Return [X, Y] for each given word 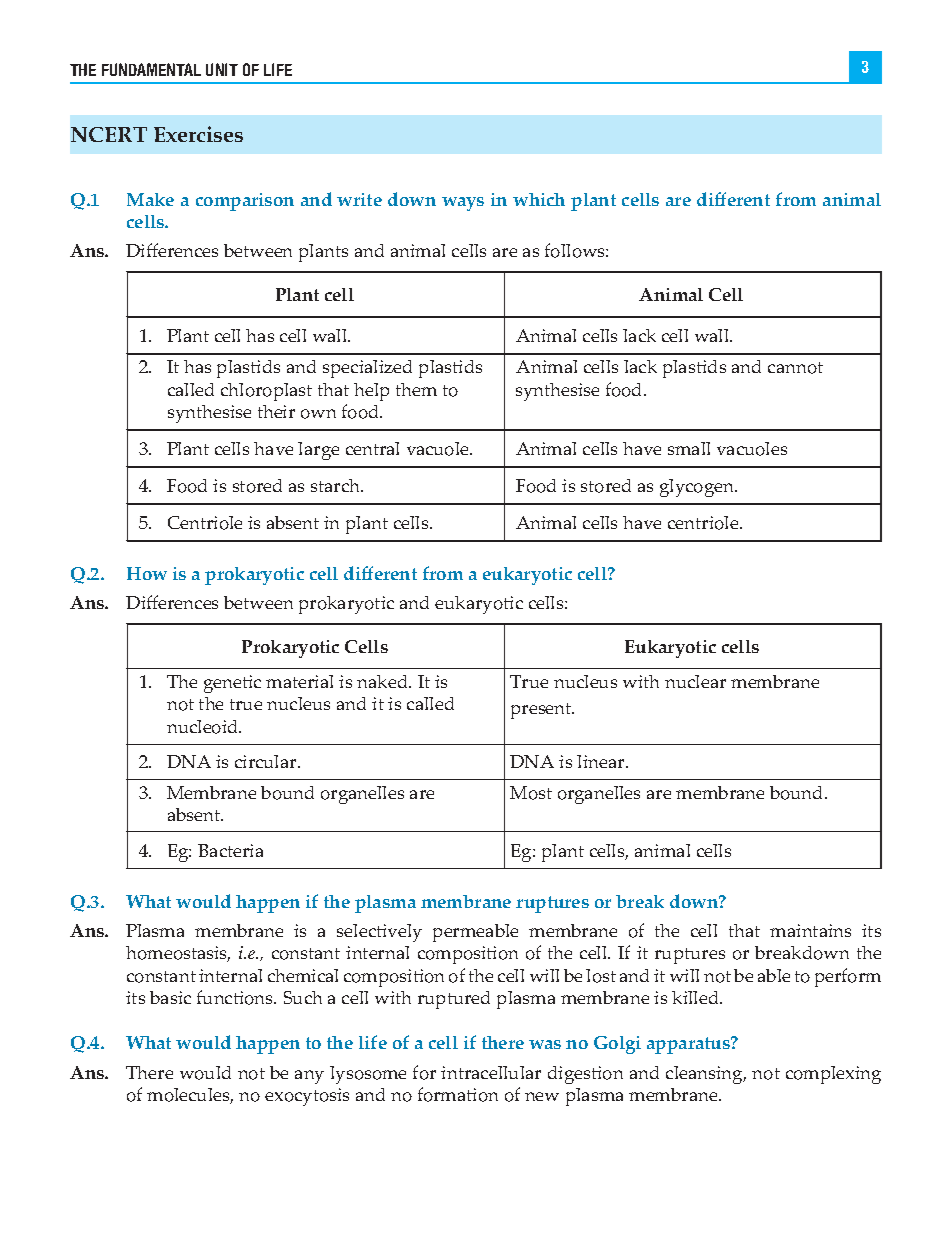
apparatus [689, 1045]
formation [458, 1094]
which [539, 199]
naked [384, 681]
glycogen [698, 488]
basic [170, 997]
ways [463, 204]
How [147, 573]
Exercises [198, 134]
